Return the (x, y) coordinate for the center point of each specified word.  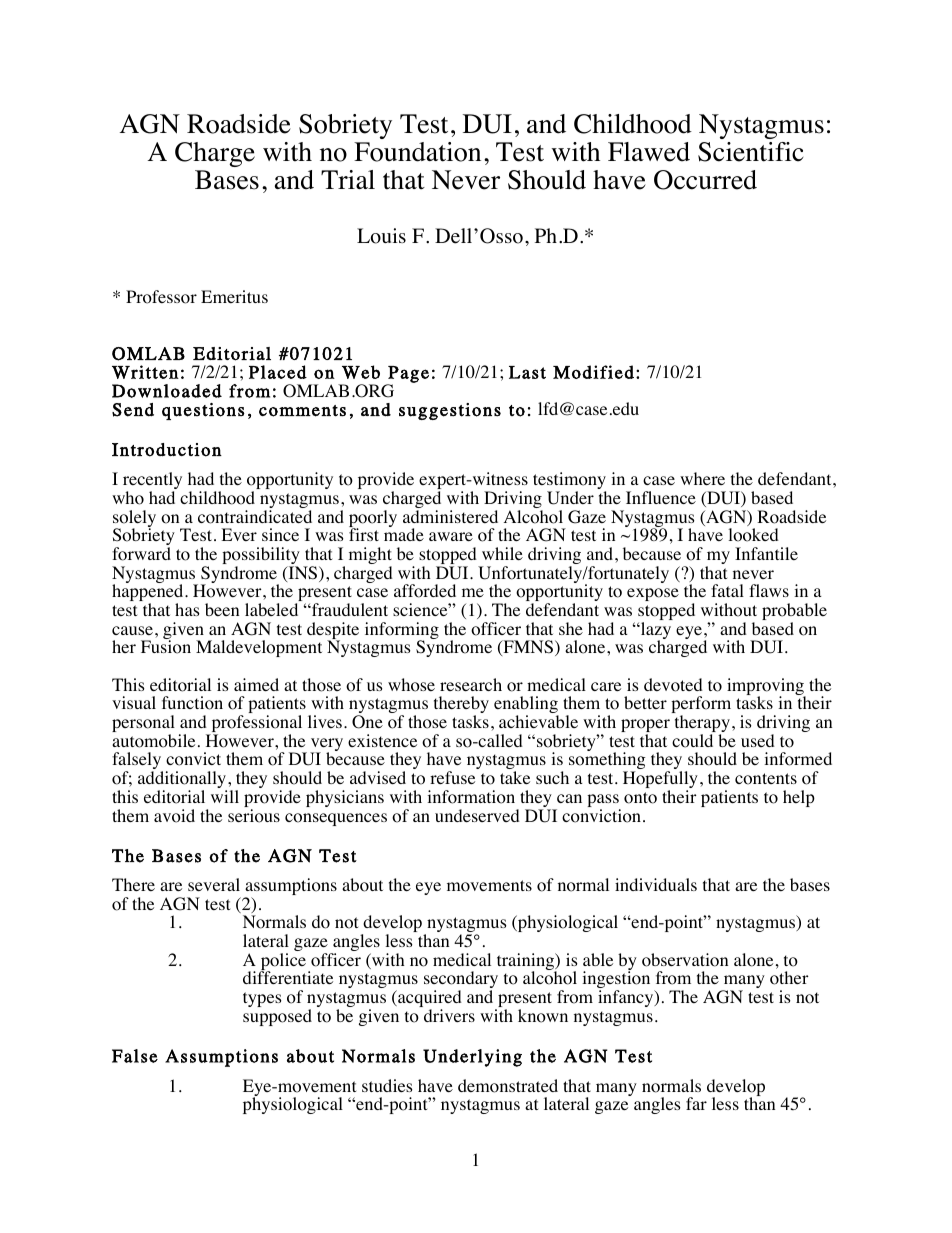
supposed (277, 1017)
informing (402, 632)
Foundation (417, 152)
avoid (174, 816)
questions (203, 411)
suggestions (450, 411)
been (222, 609)
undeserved (477, 815)
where (702, 478)
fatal (727, 590)
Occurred (705, 180)
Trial (348, 179)
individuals (656, 884)
